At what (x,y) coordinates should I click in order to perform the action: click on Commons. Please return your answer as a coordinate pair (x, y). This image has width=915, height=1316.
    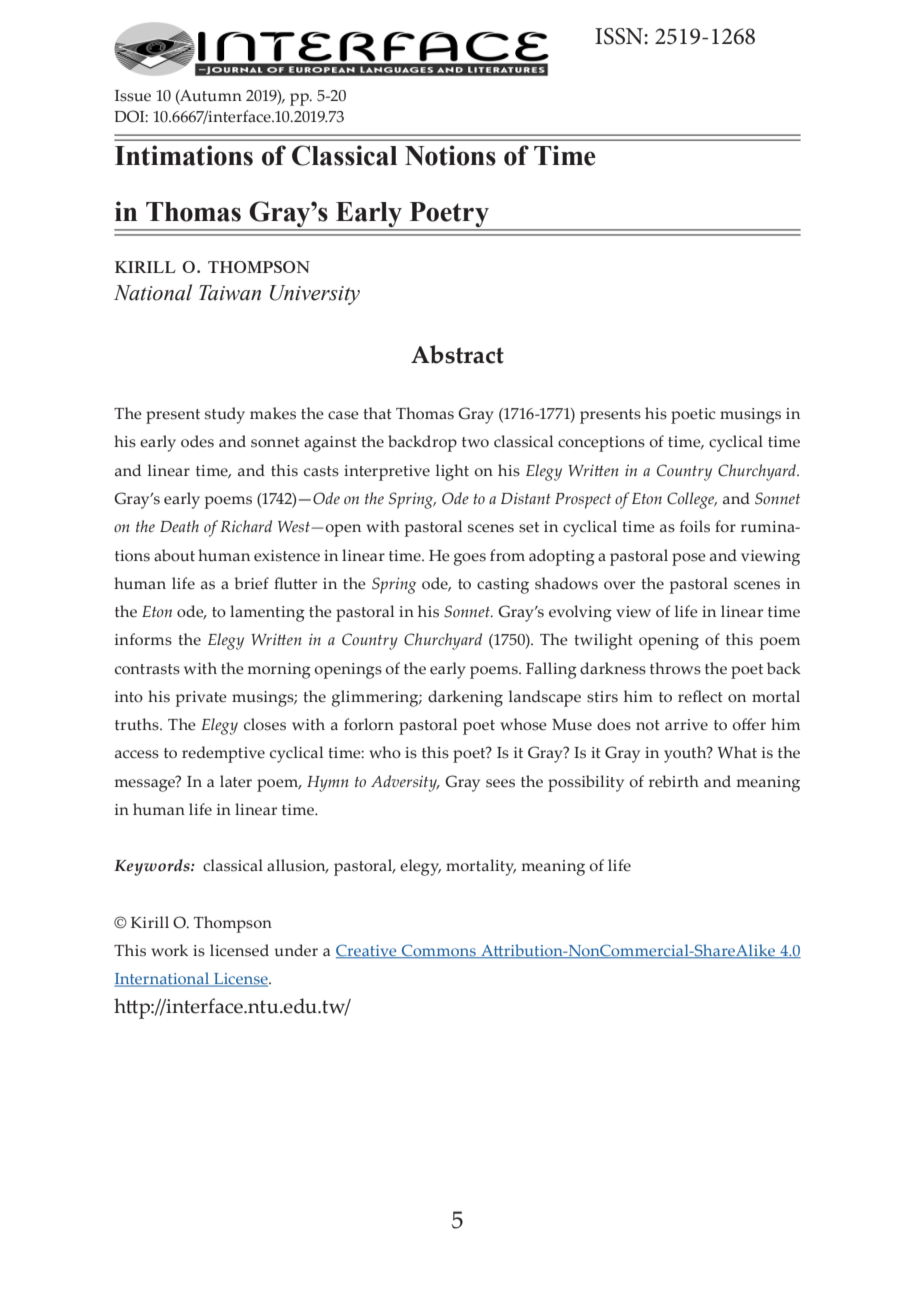
    Looking at the image, I should click on (439, 951).
